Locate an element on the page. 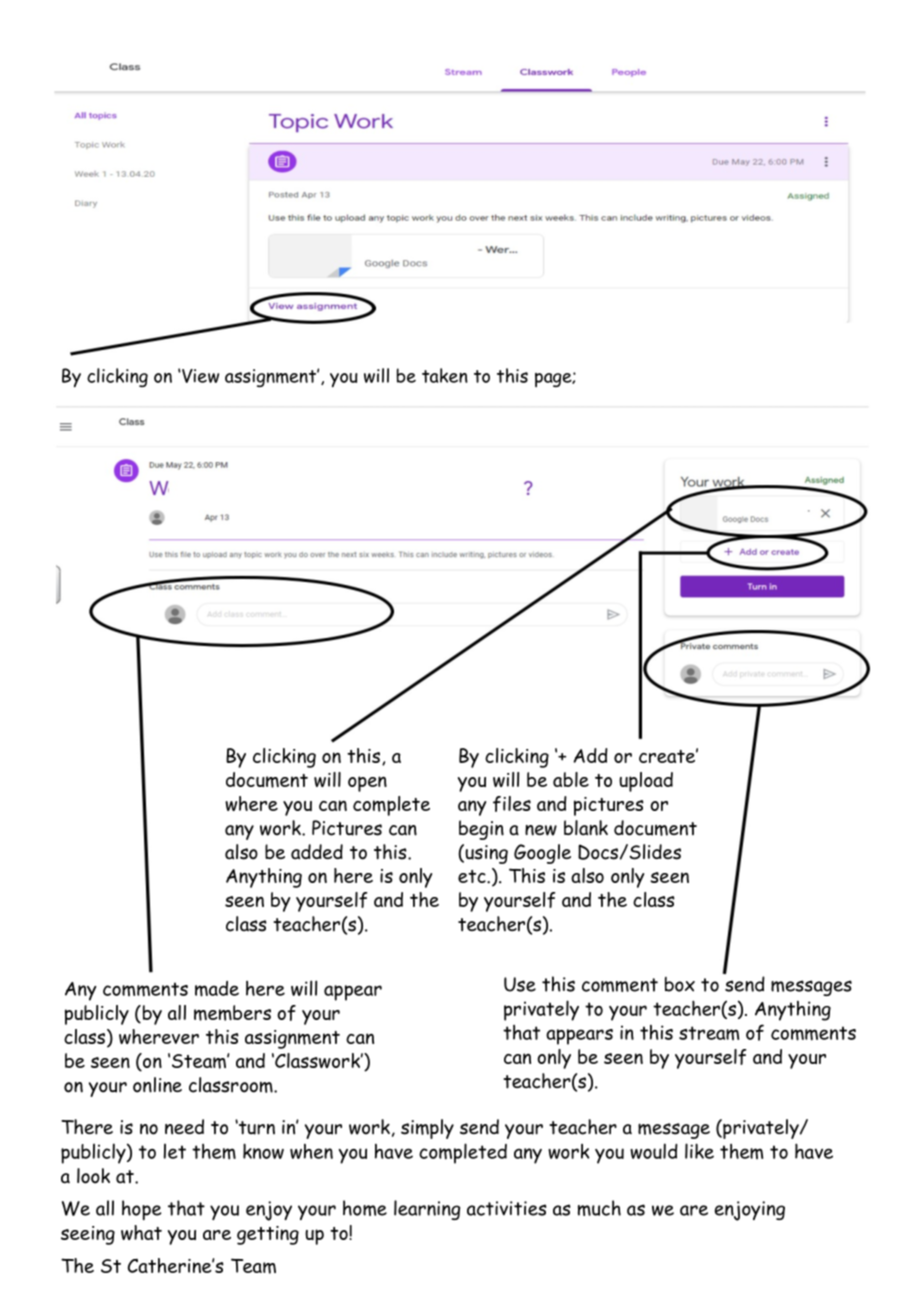 The width and height of the document is (924, 1308). able is located at coordinates (571, 779).
